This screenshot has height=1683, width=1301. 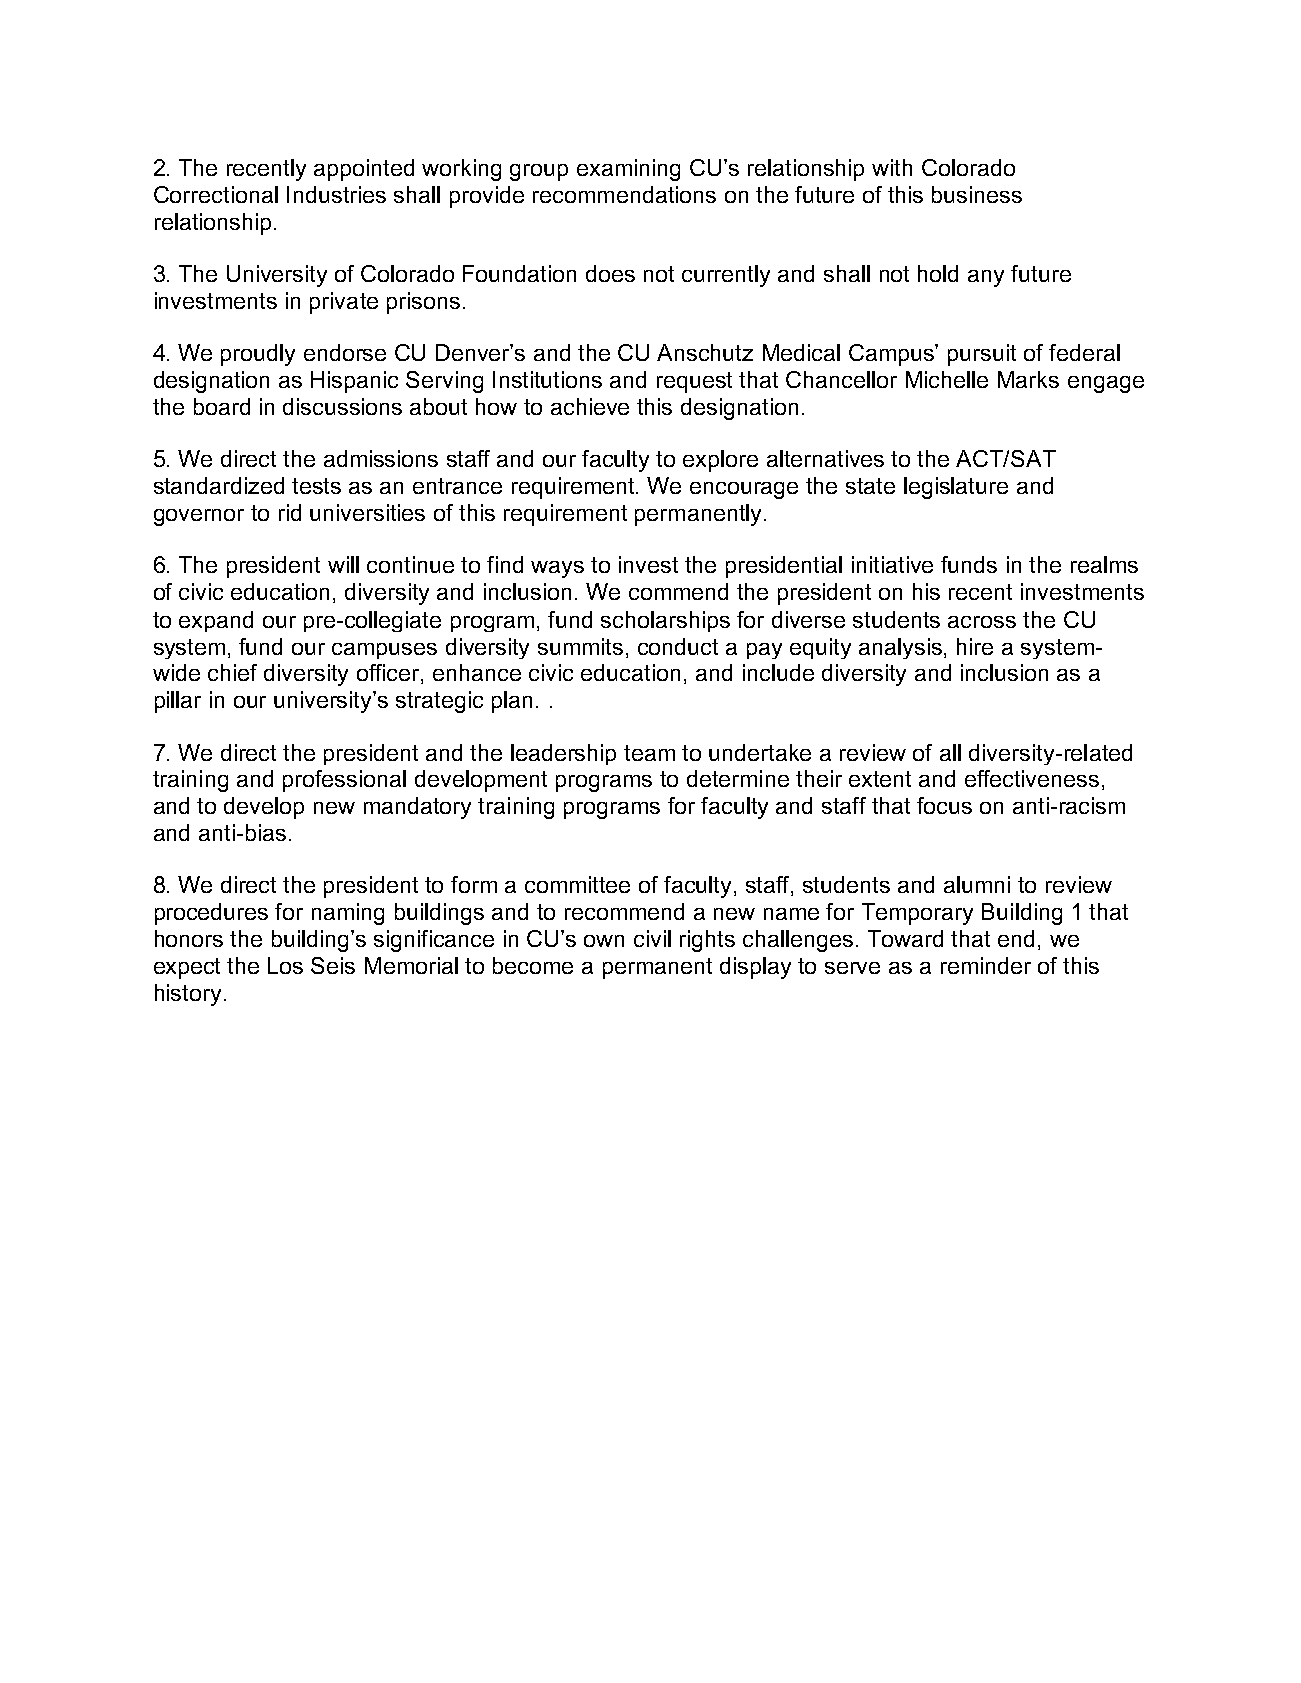 I want to click on Industries, so click(x=336, y=194).
